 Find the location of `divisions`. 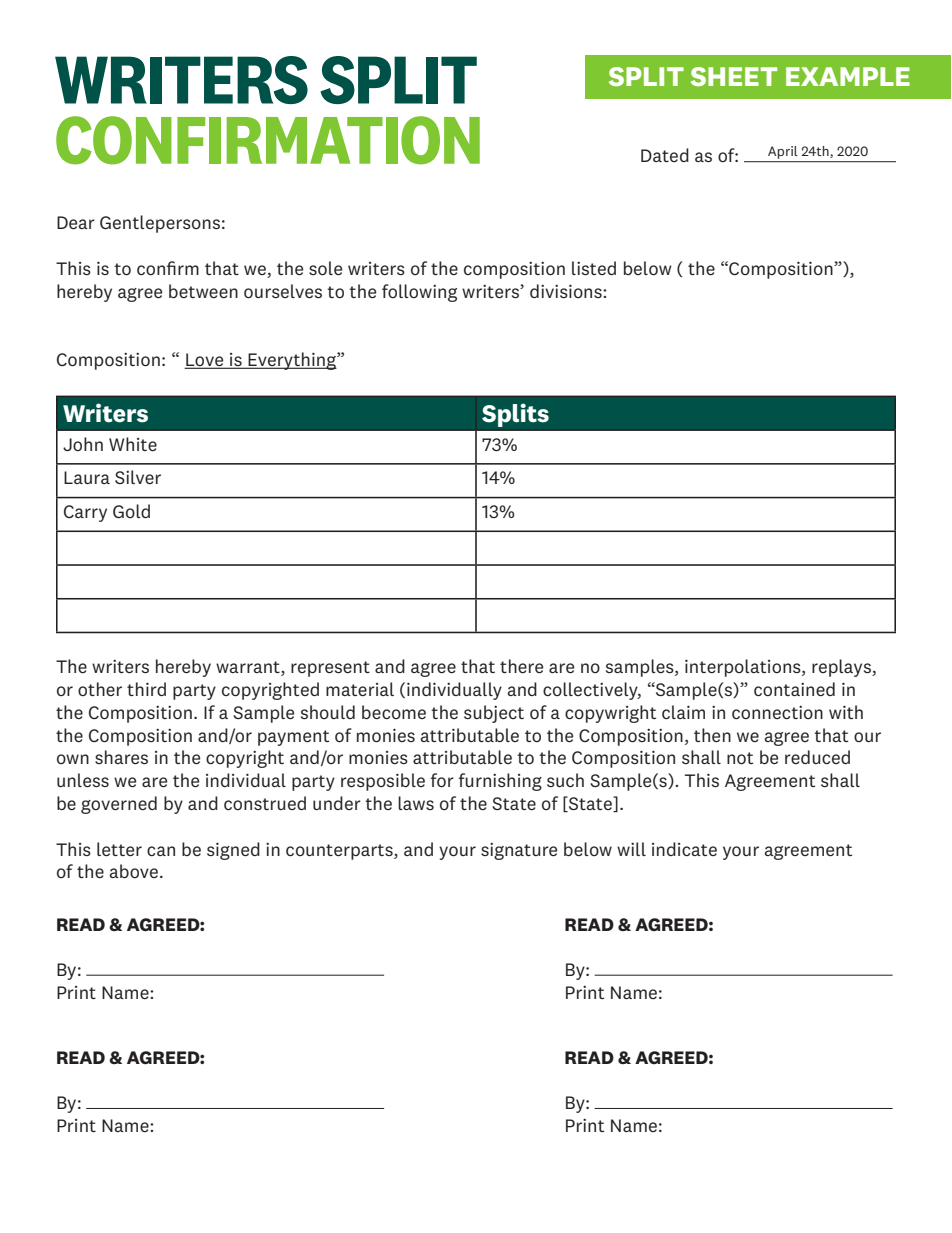

divisions is located at coordinates (567, 291).
